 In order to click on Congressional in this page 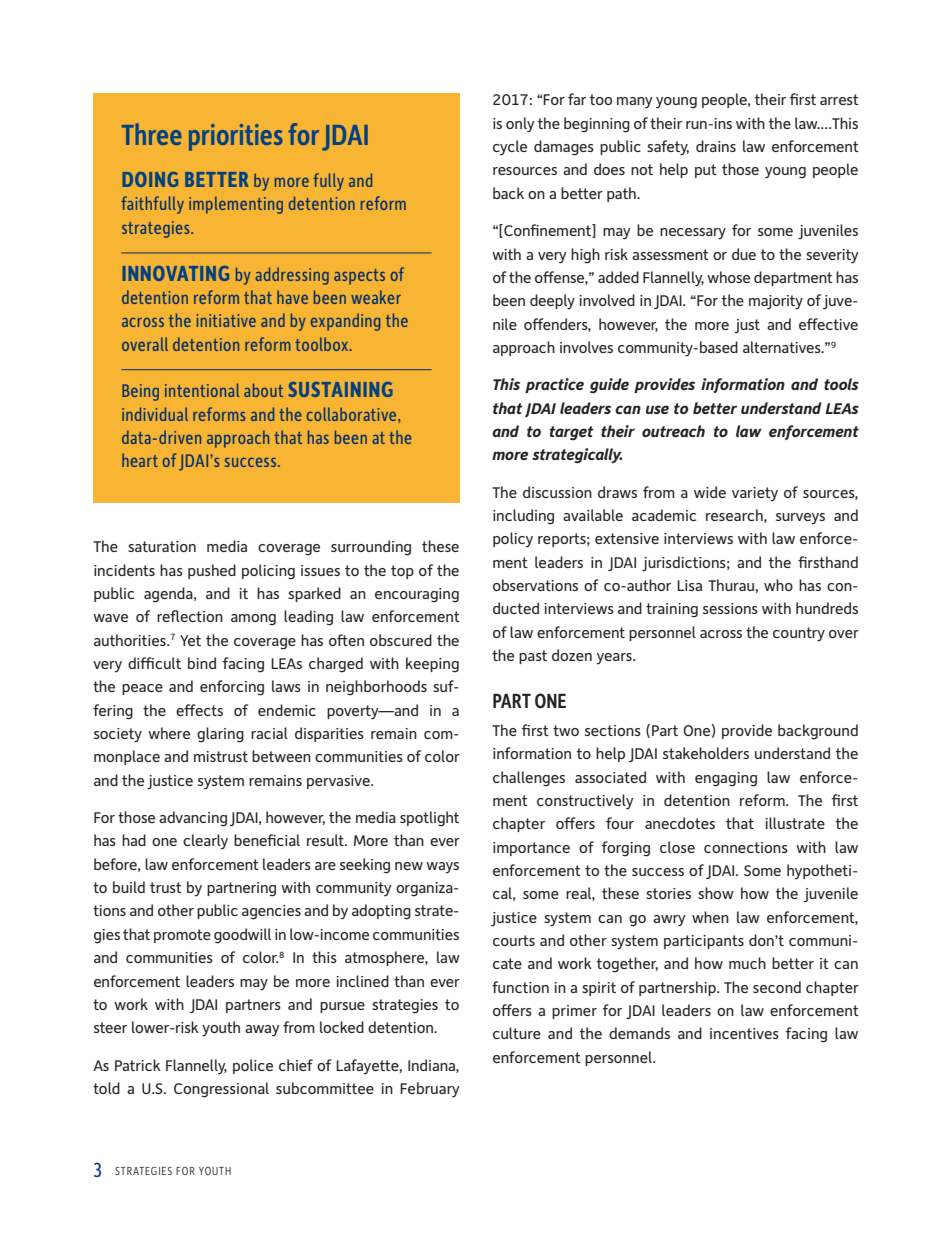, I will do `click(221, 1090)`.
